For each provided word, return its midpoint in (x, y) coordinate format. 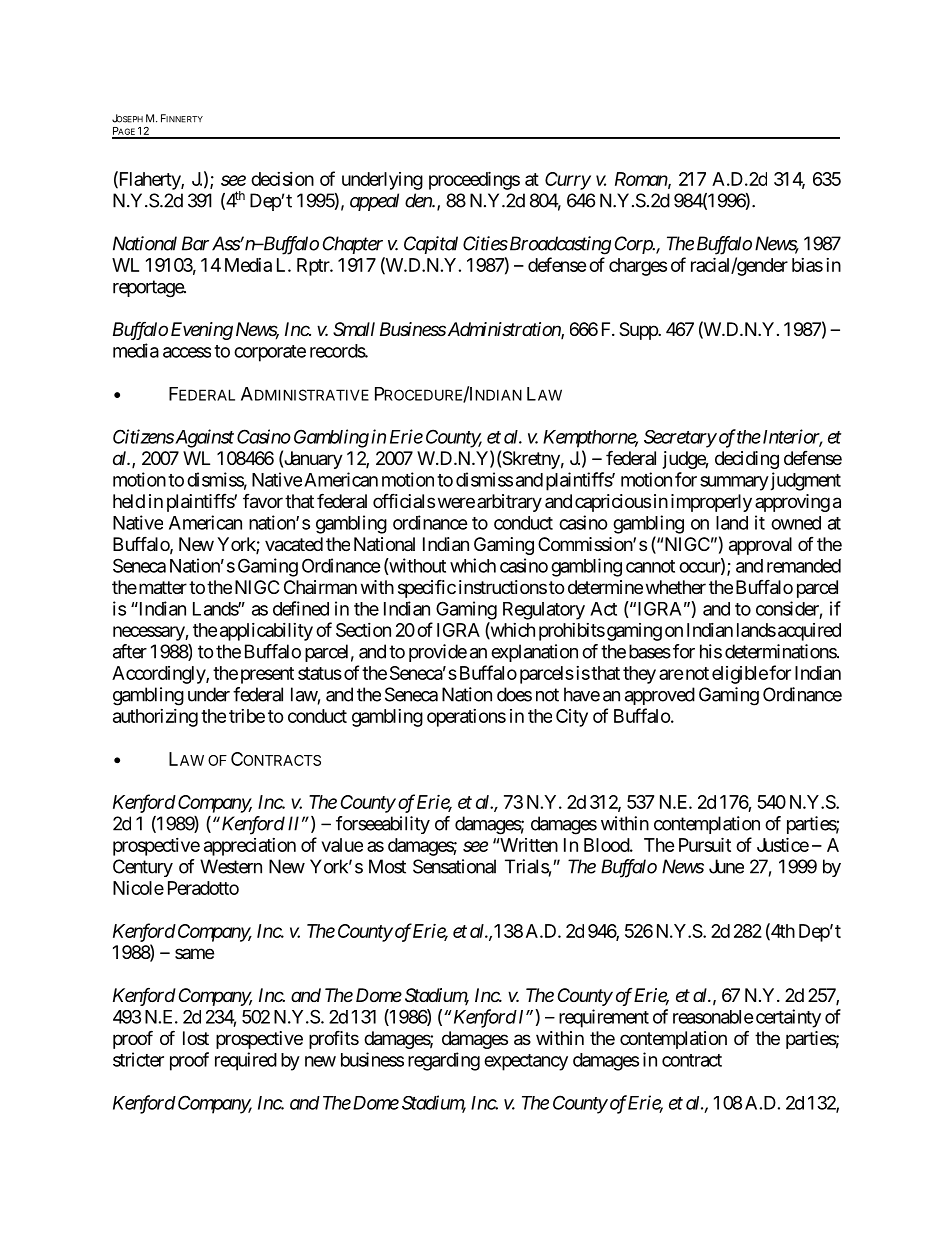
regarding (444, 1061)
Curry (568, 181)
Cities (485, 243)
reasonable (713, 1017)
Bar (195, 243)
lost (196, 1038)
